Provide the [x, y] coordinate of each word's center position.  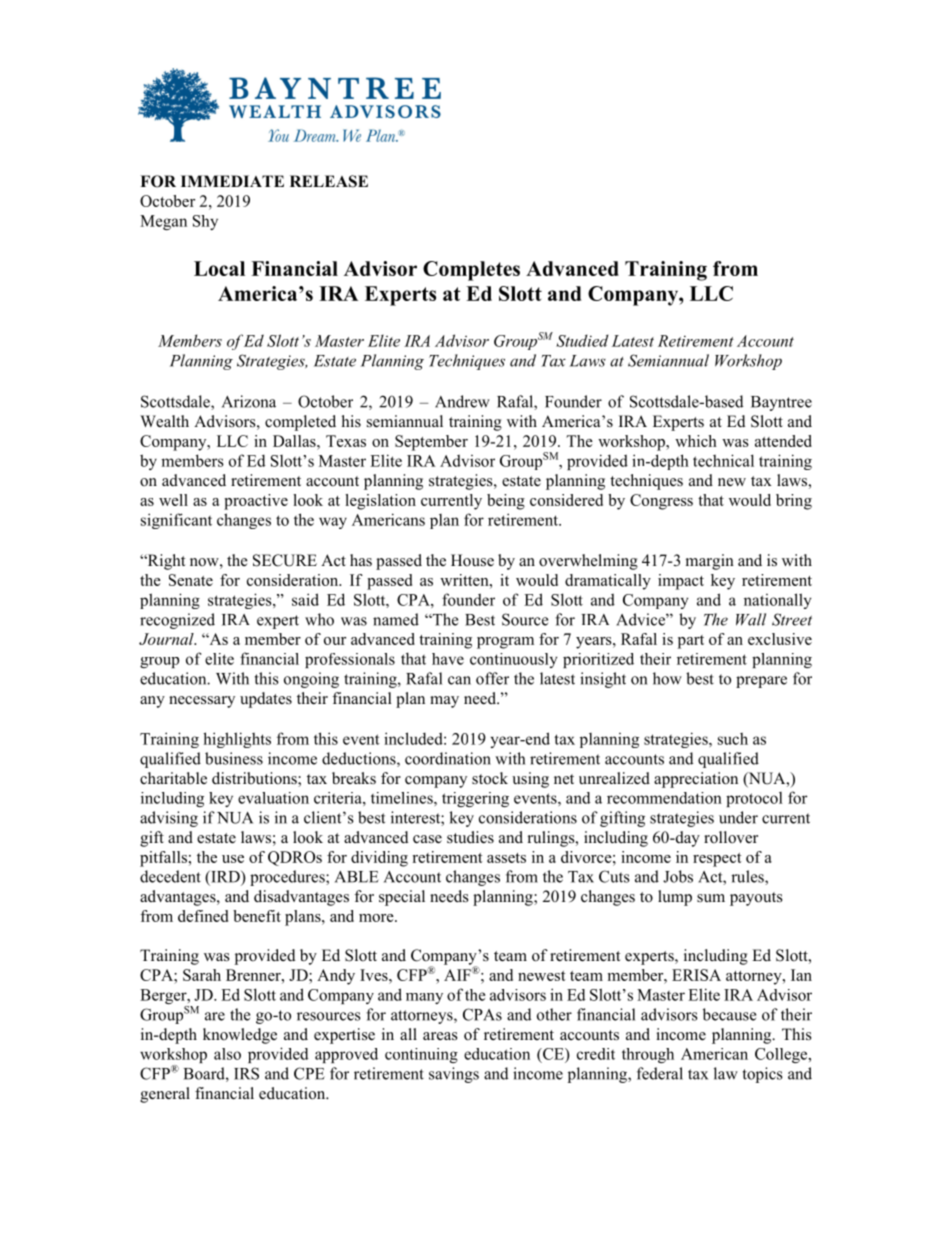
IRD [225, 877]
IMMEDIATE [232, 181]
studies [470, 837]
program [505, 643]
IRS [246, 1073]
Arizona [249, 401]
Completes [471, 271]
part [691, 642]
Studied [582, 340]
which [696, 441]
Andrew [462, 401]
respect [717, 860]
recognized [177, 621]
